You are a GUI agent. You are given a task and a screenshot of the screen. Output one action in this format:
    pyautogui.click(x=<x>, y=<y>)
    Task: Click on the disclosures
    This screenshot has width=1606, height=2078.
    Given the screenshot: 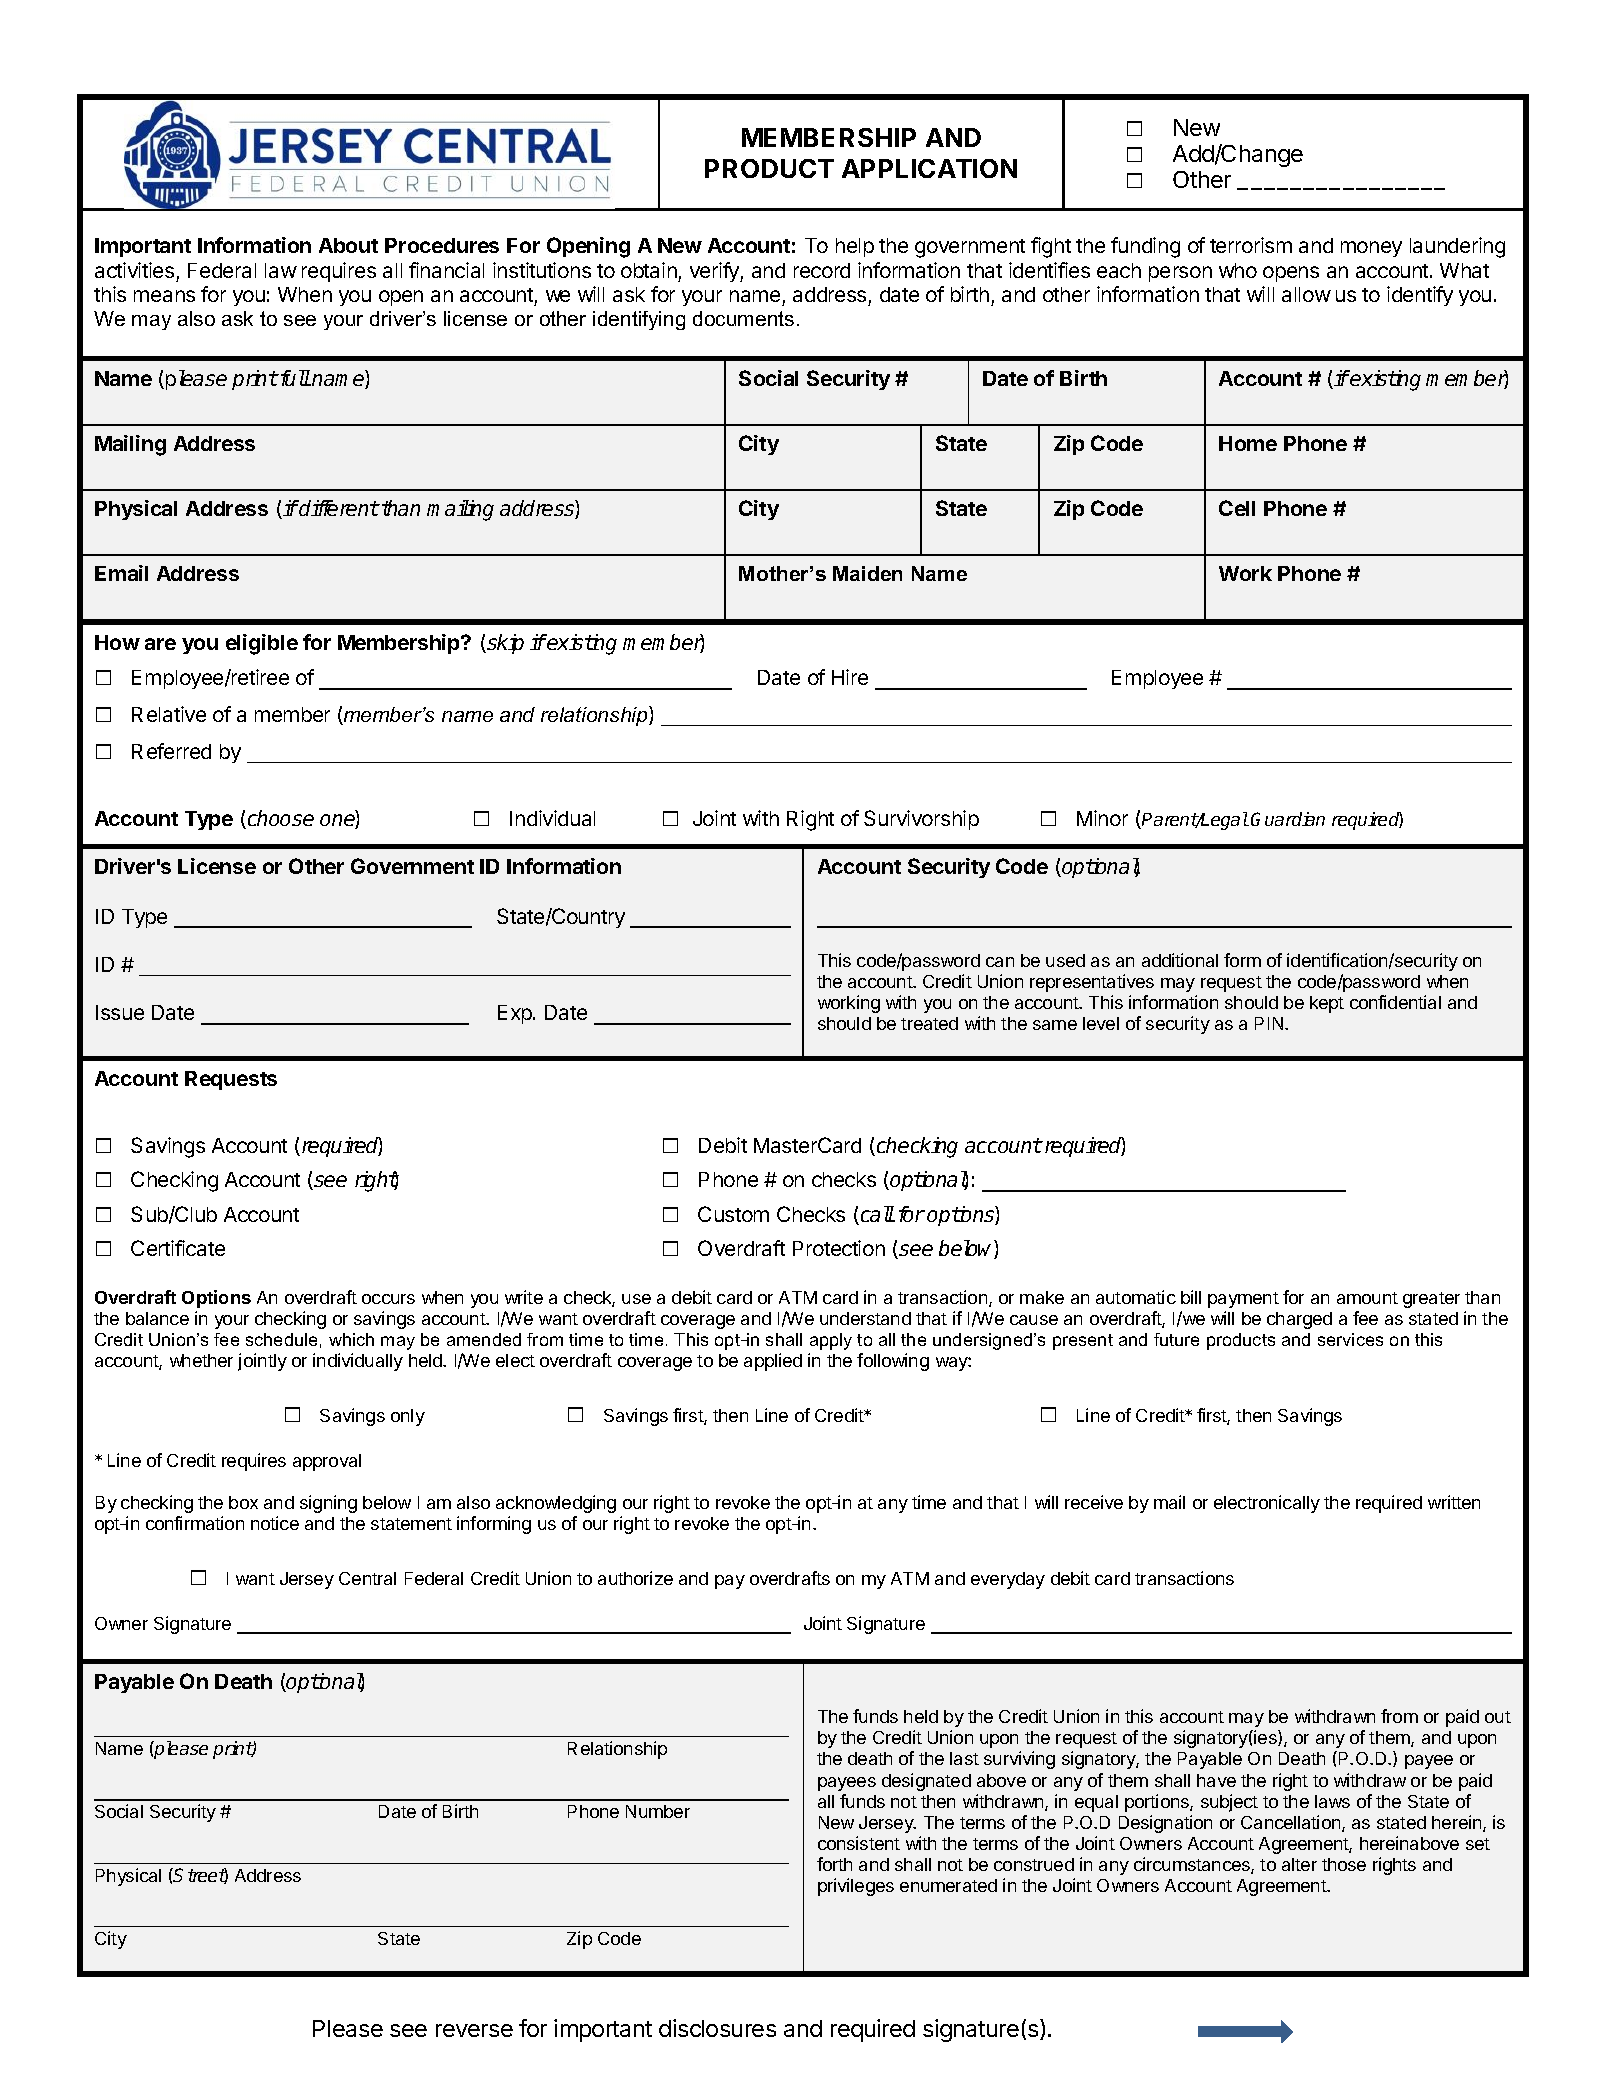 What is the action you would take?
    pyautogui.click(x=717, y=2028)
